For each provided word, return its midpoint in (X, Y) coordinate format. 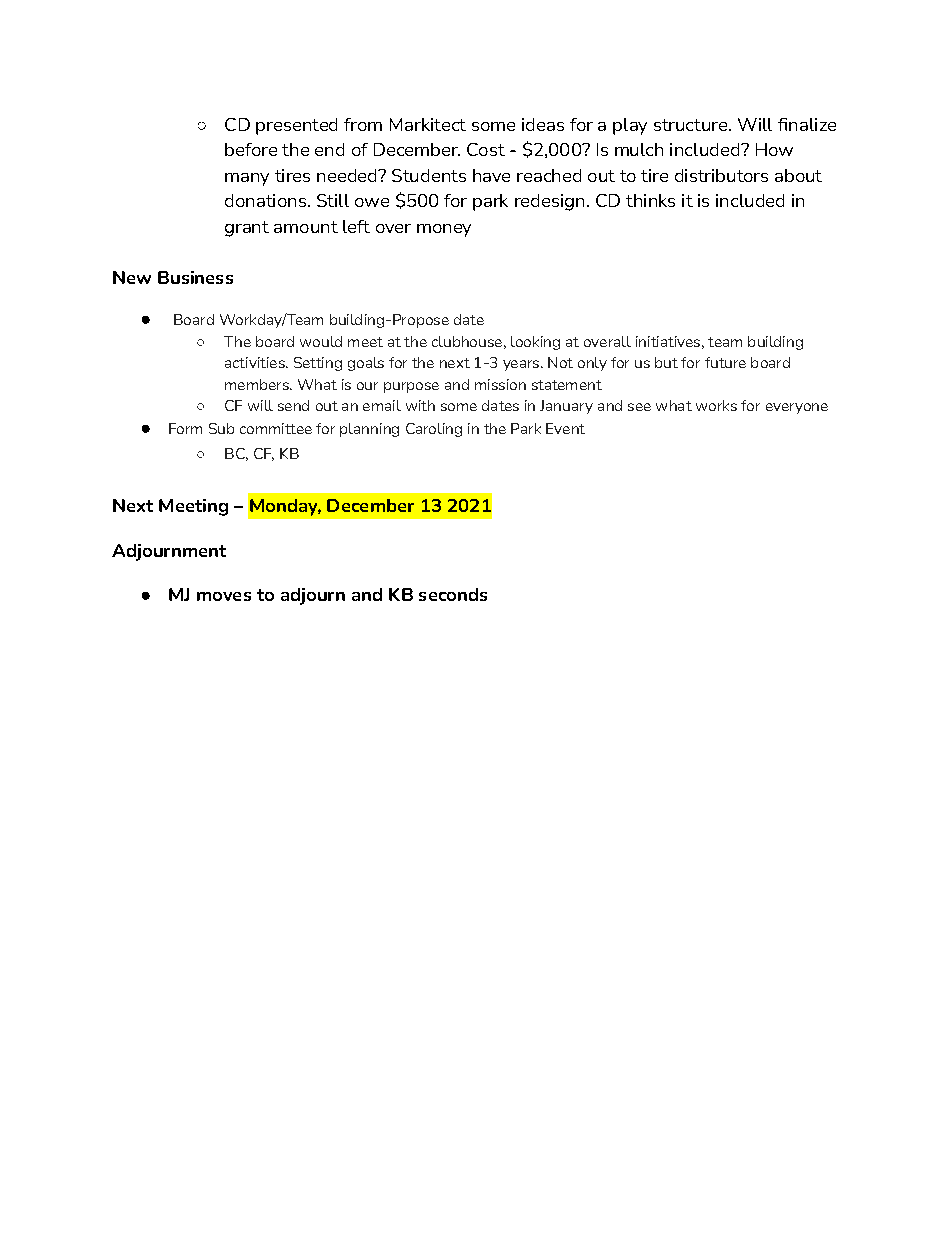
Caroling (434, 430)
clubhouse (467, 341)
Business (195, 277)
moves (224, 596)
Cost (486, 149)
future (725, 362)
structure (690, 125)
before (251, 149)
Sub (221, 428)
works (716, 405)
